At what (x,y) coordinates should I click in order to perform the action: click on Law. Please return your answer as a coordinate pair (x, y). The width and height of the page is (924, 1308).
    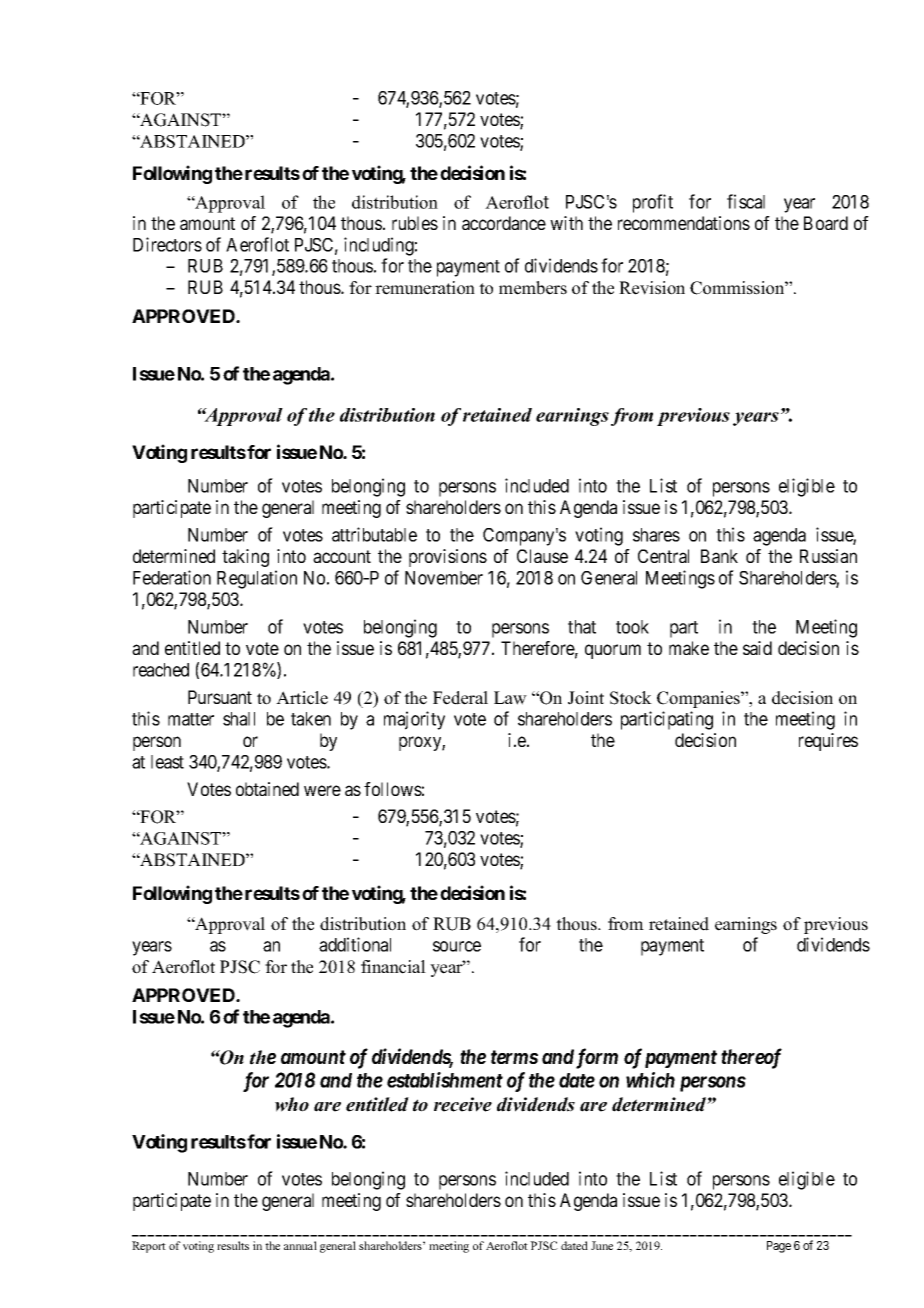
    Looking at the image, I should click on (510, 698).
